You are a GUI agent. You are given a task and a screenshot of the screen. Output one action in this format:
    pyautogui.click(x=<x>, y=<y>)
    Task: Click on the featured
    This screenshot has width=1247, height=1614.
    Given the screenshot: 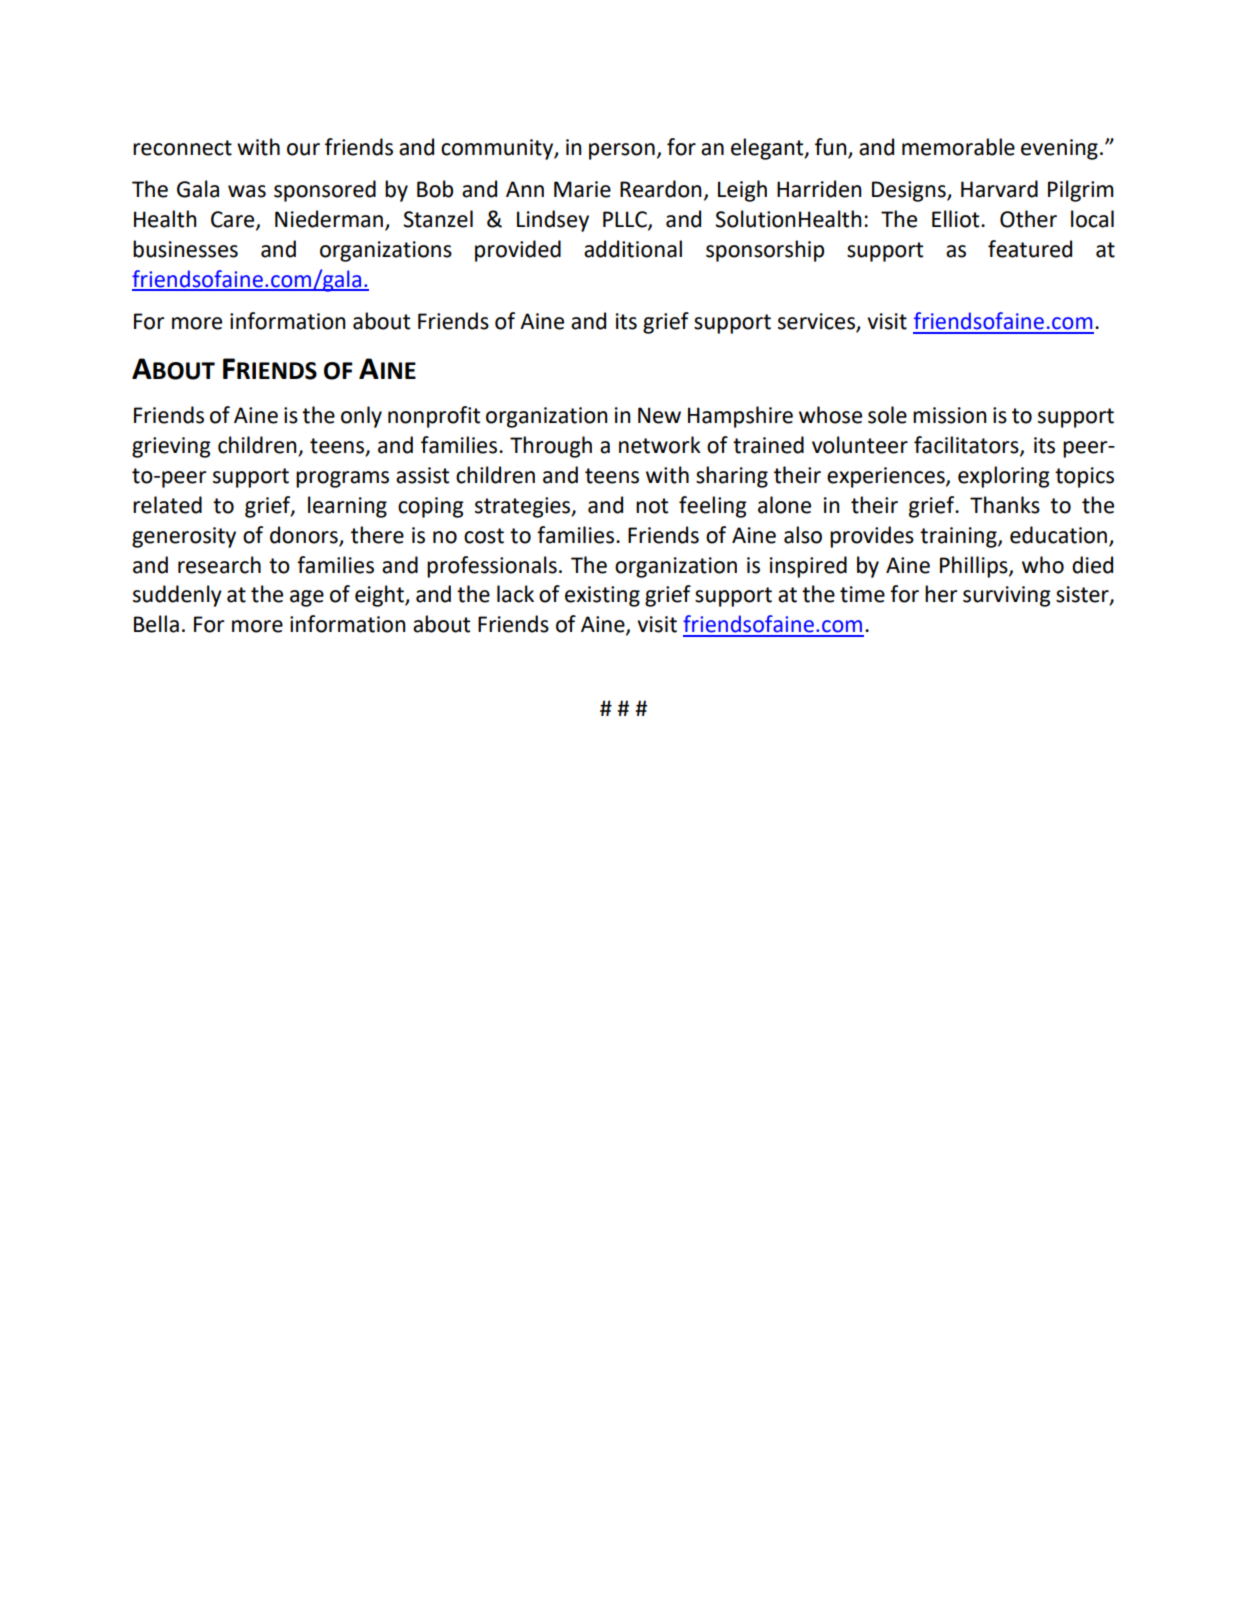 What is the action you would take?
    pyautogui.click(x=1030, y=249)
